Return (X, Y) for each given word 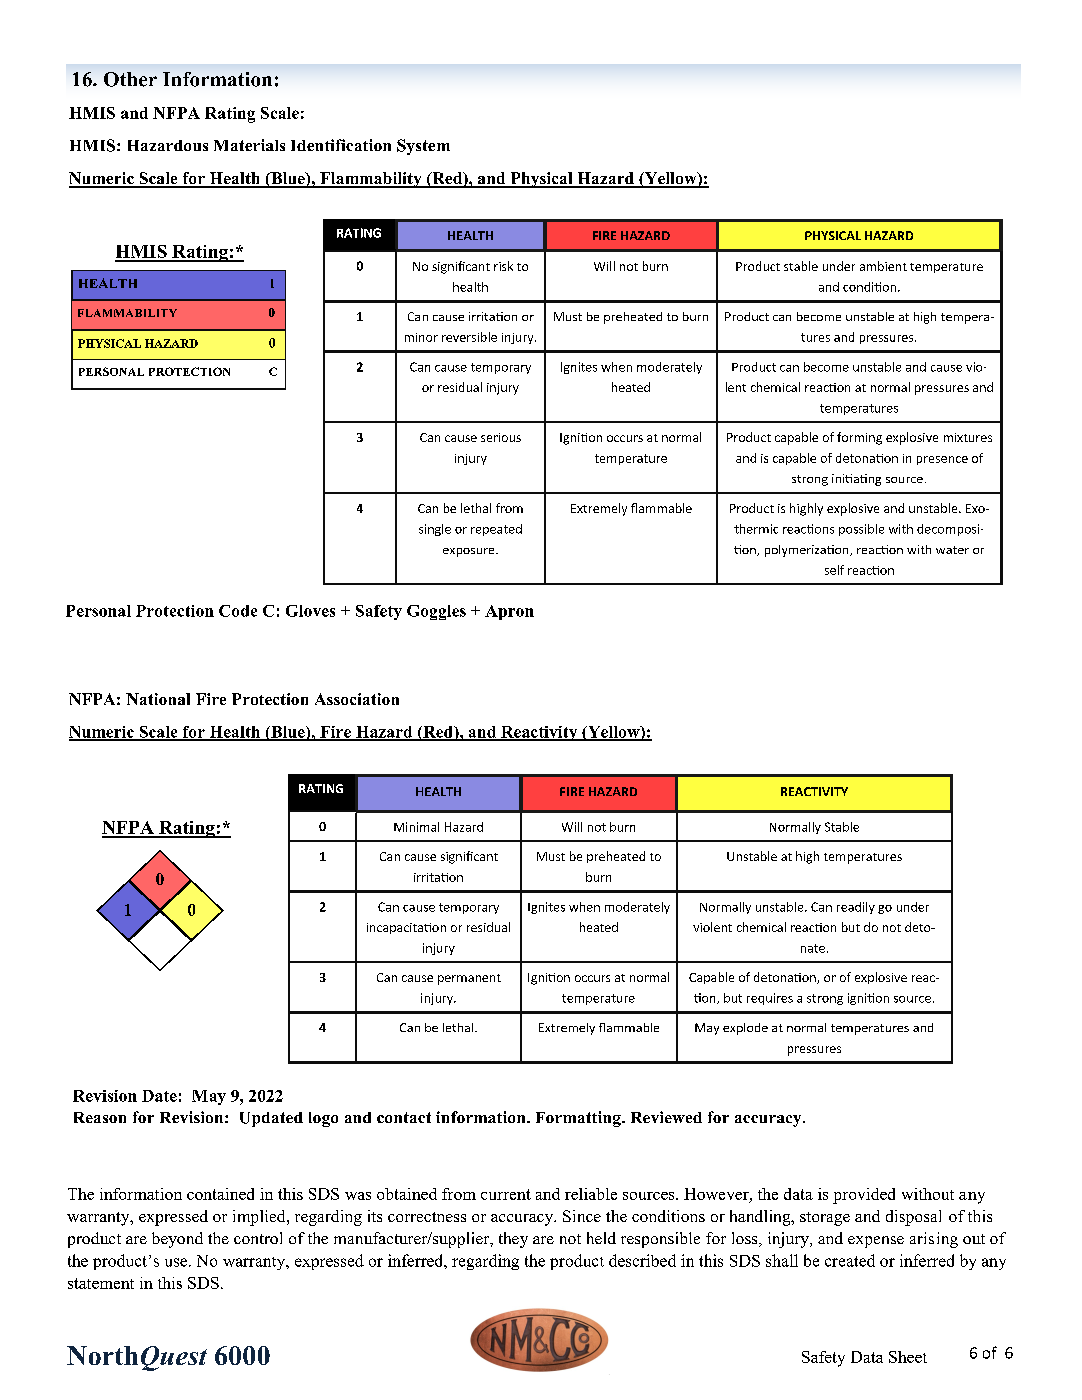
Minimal (416, 827)
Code (238, 611)
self (834, 570)
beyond (177, 1240)
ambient (883, 266)
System (423, 147)
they (513, 1240)
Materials (249, 145)
